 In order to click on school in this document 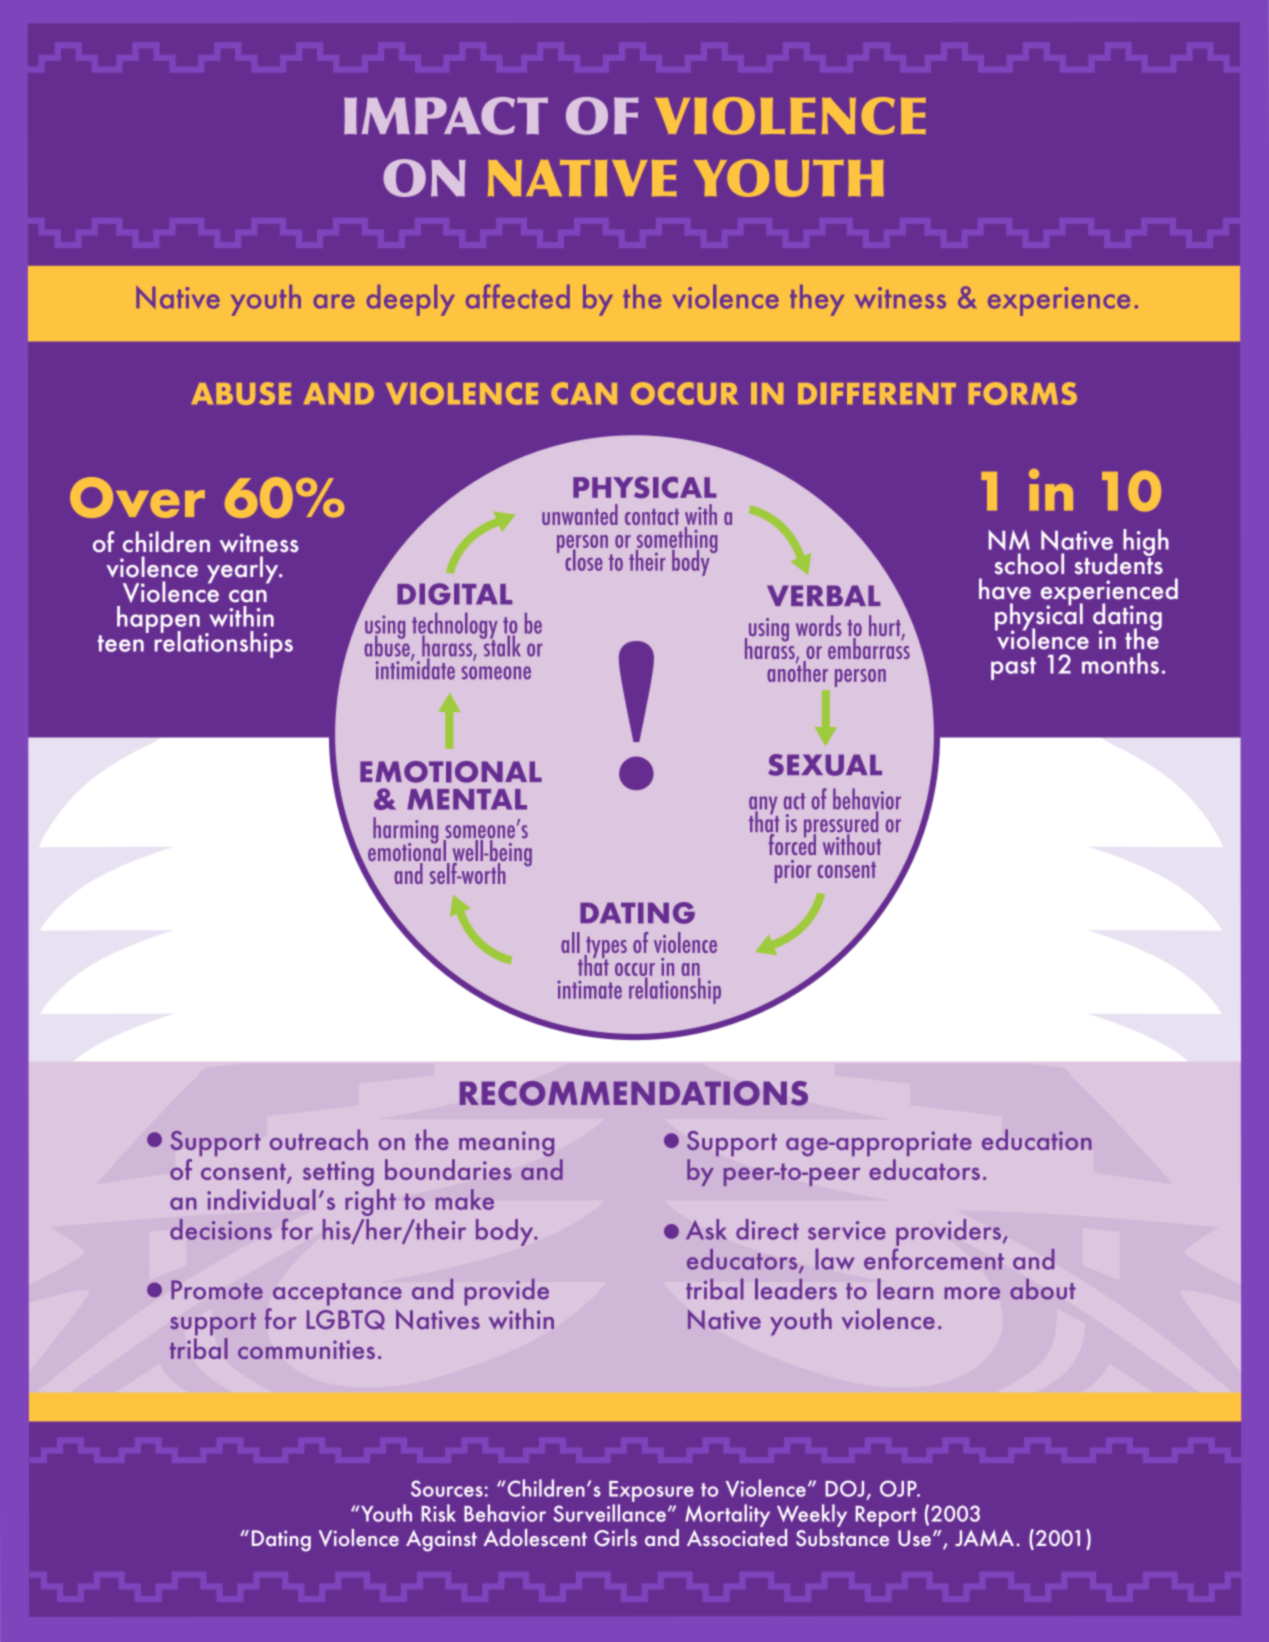, I will do `click(1029, 564)`.
